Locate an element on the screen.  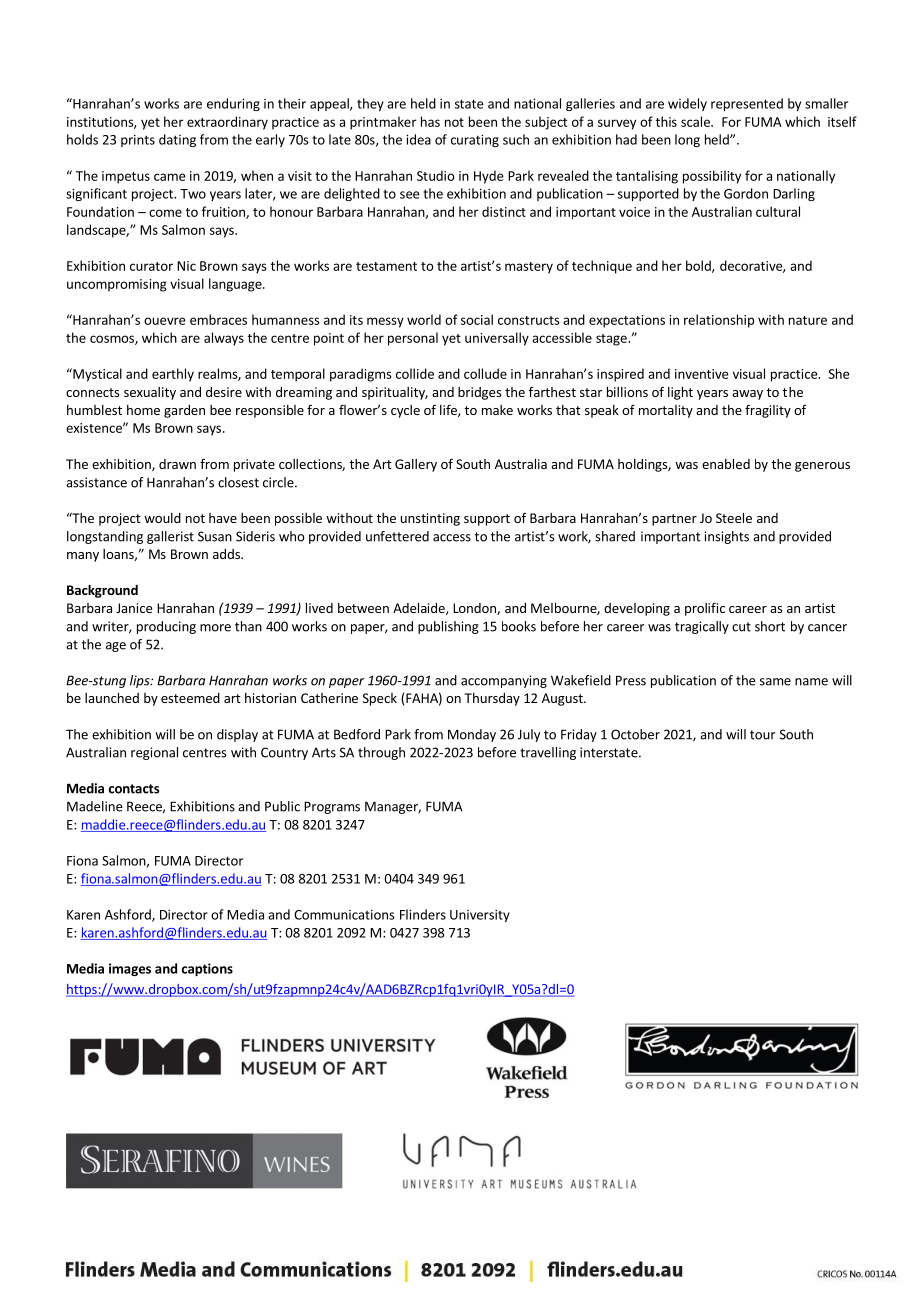
cut is located at coordinates (741, 627).
